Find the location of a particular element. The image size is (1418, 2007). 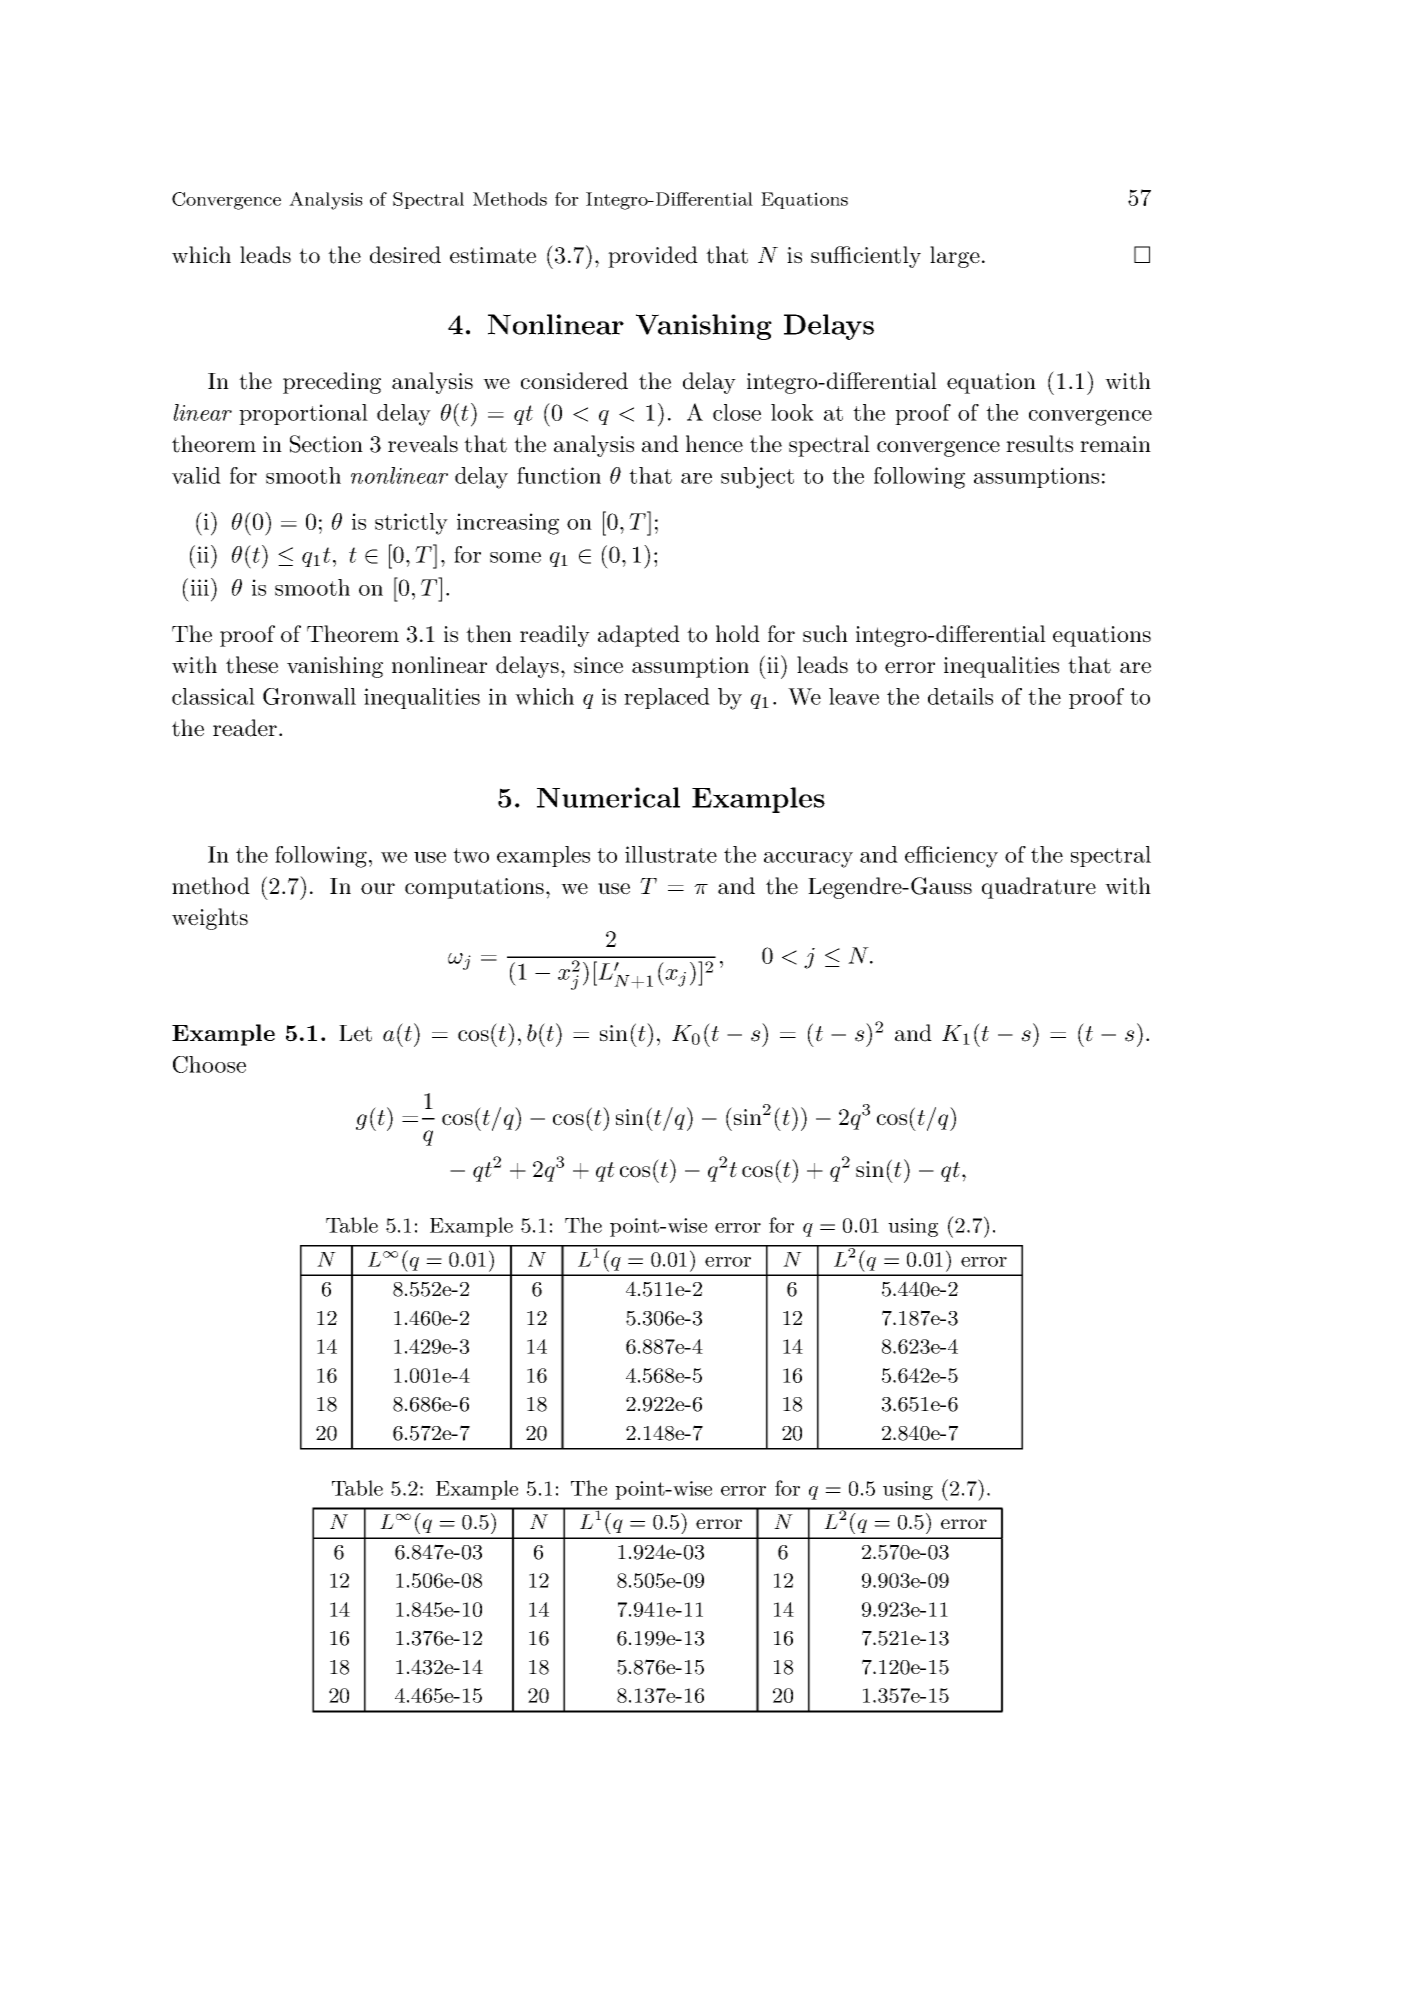

results is located at coordinates (1039, 444).
